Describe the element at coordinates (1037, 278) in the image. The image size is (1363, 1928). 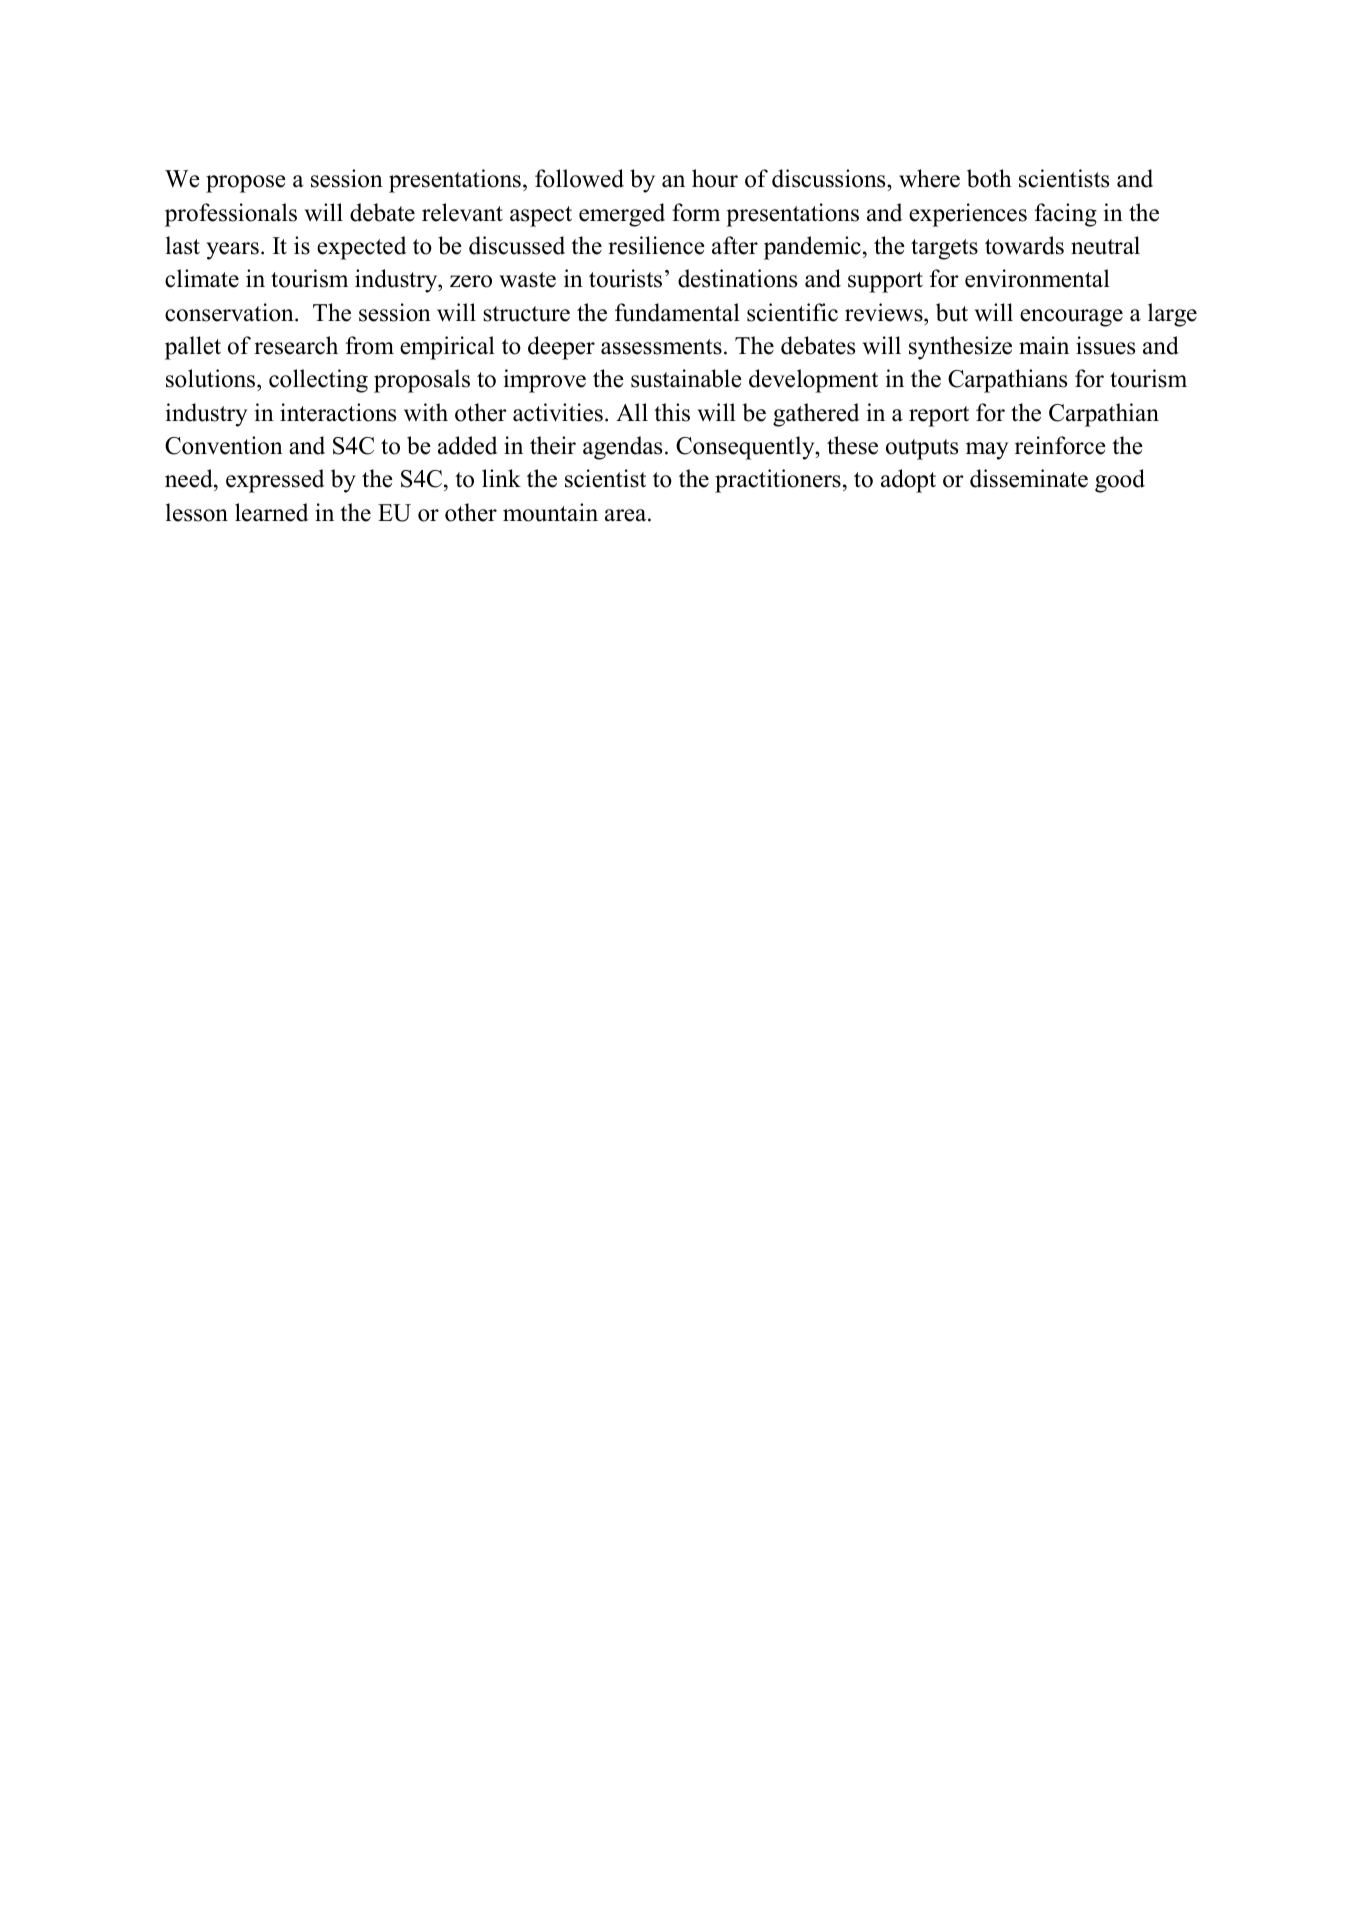
I see `environmental` at that location.
